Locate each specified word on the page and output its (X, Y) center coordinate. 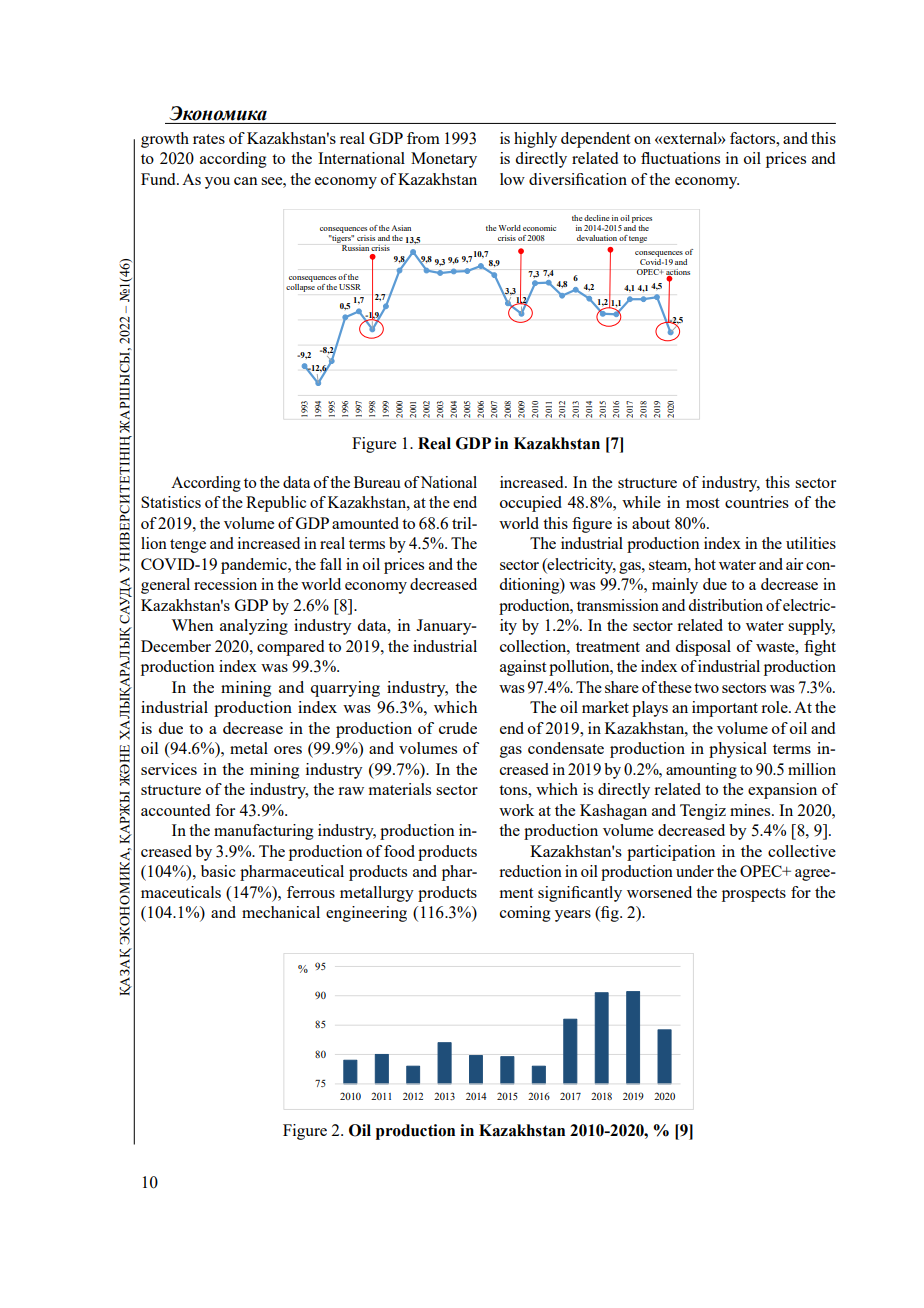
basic (218, 871)
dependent (595, 140)
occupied (531, 504)
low (512, 179)
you (217, 183)
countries (757, 502)
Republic (276, 504)
